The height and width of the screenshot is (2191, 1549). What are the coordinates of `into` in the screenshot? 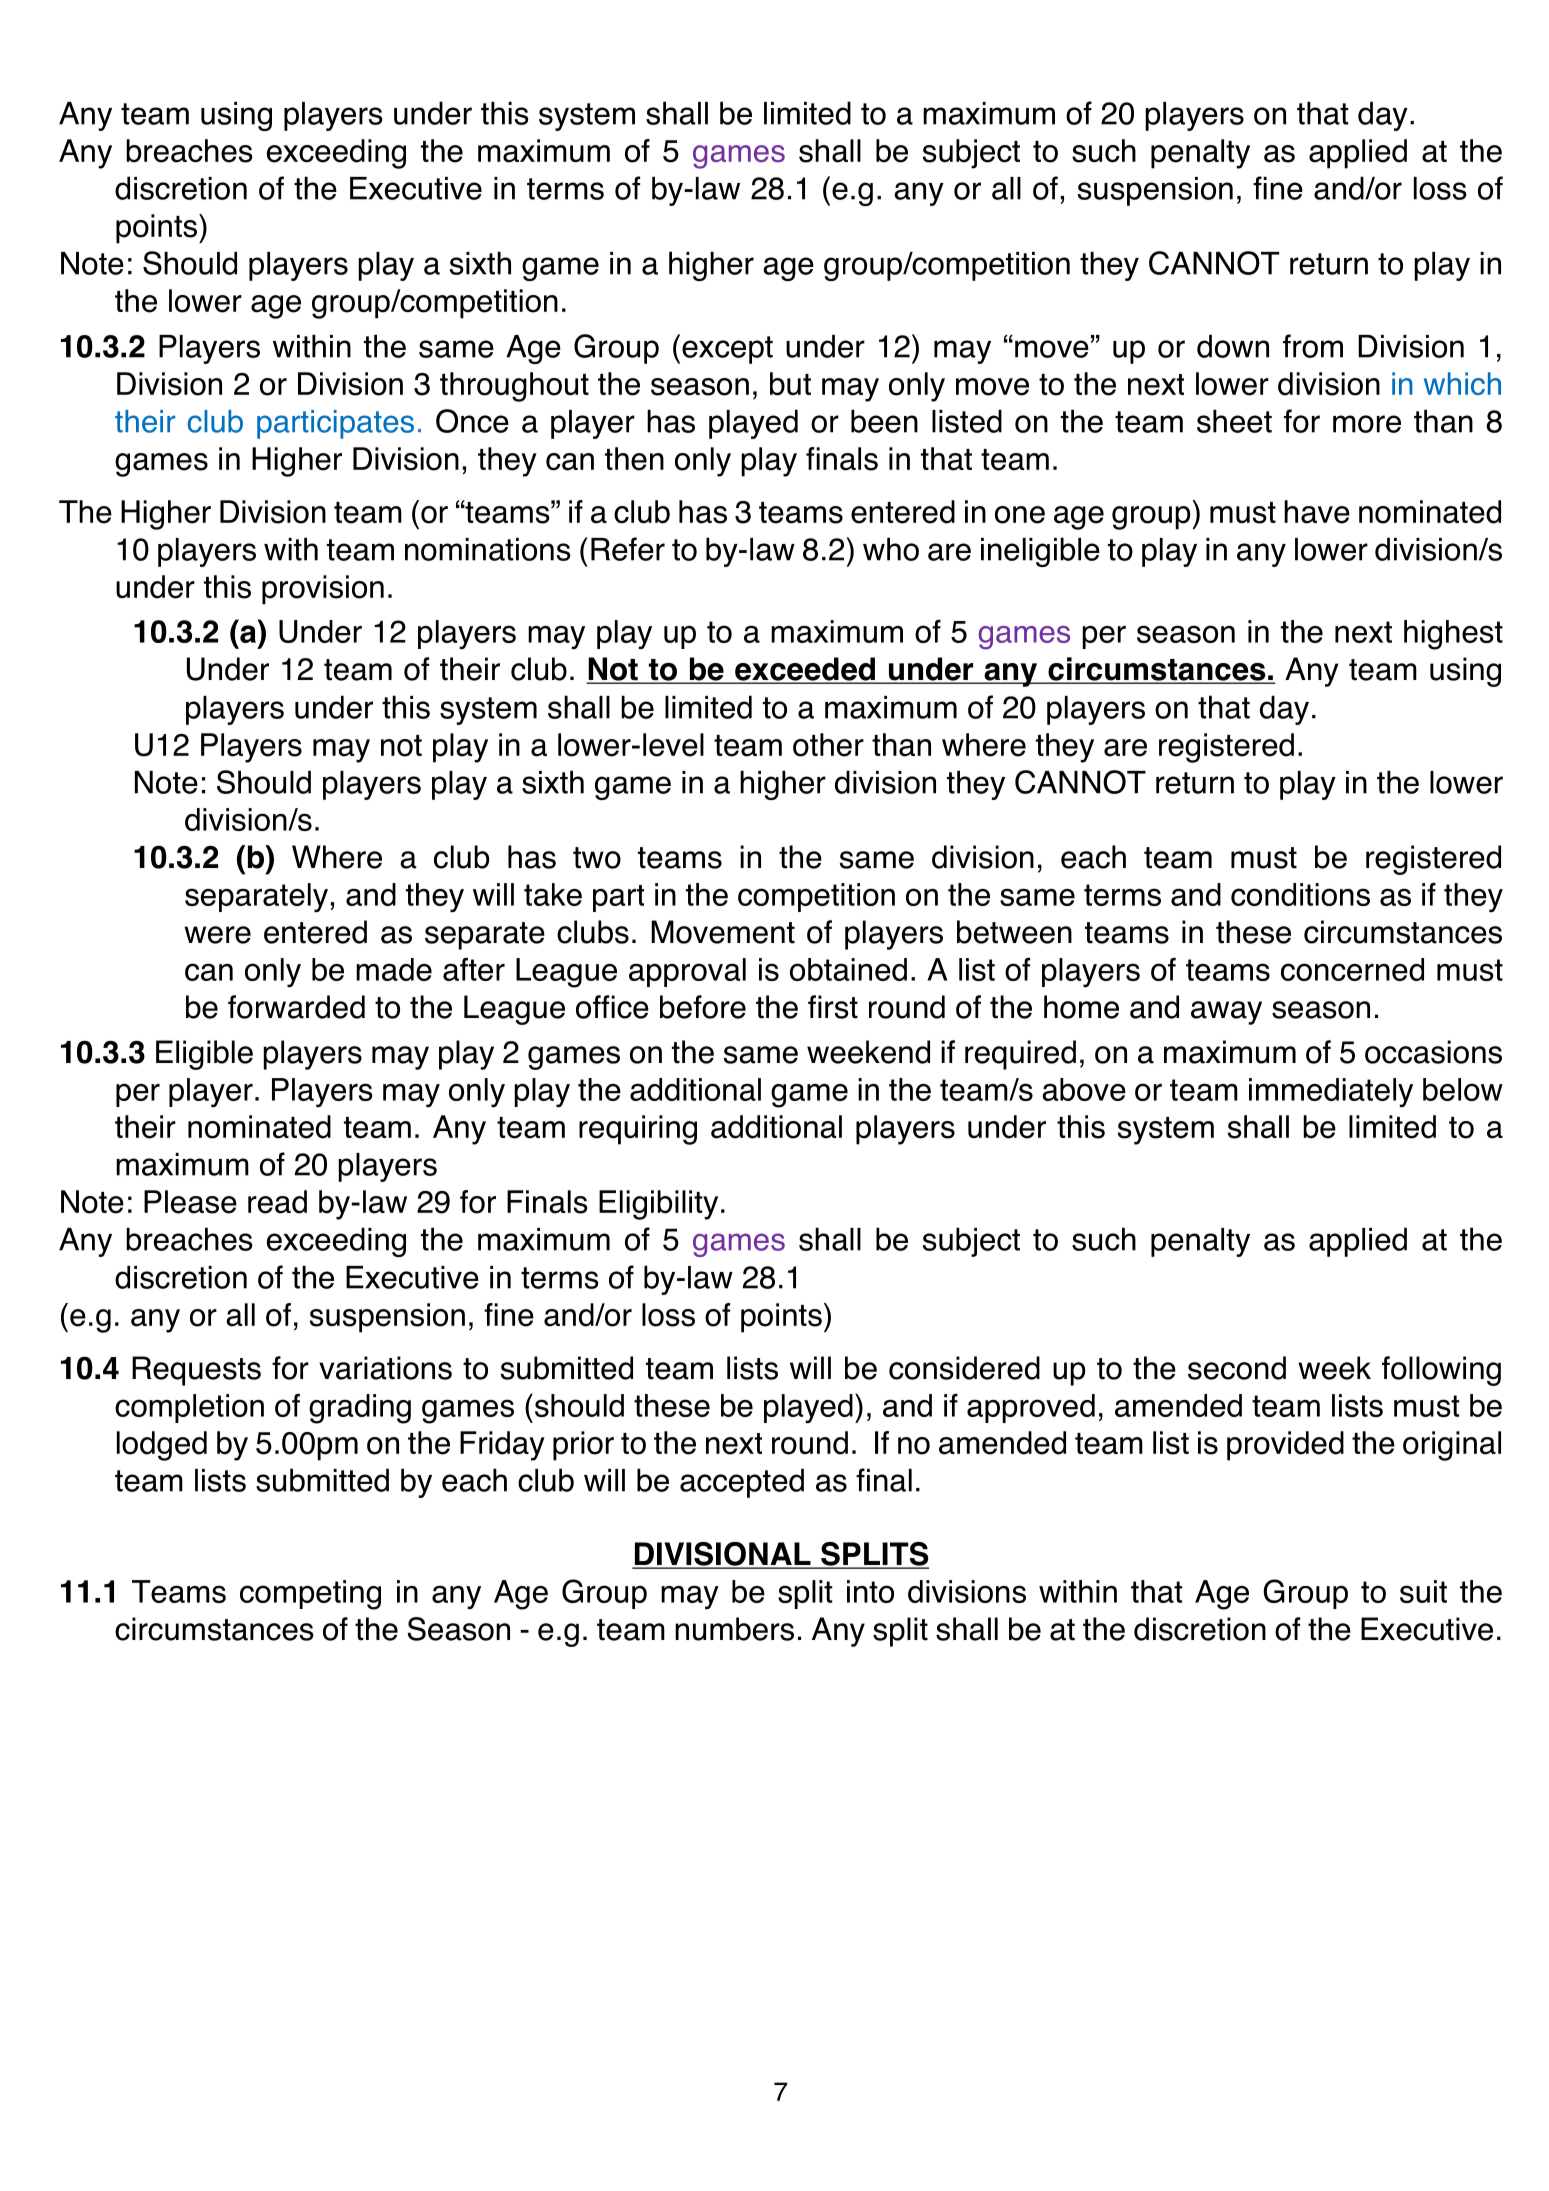 It's located at (870, 1591).
